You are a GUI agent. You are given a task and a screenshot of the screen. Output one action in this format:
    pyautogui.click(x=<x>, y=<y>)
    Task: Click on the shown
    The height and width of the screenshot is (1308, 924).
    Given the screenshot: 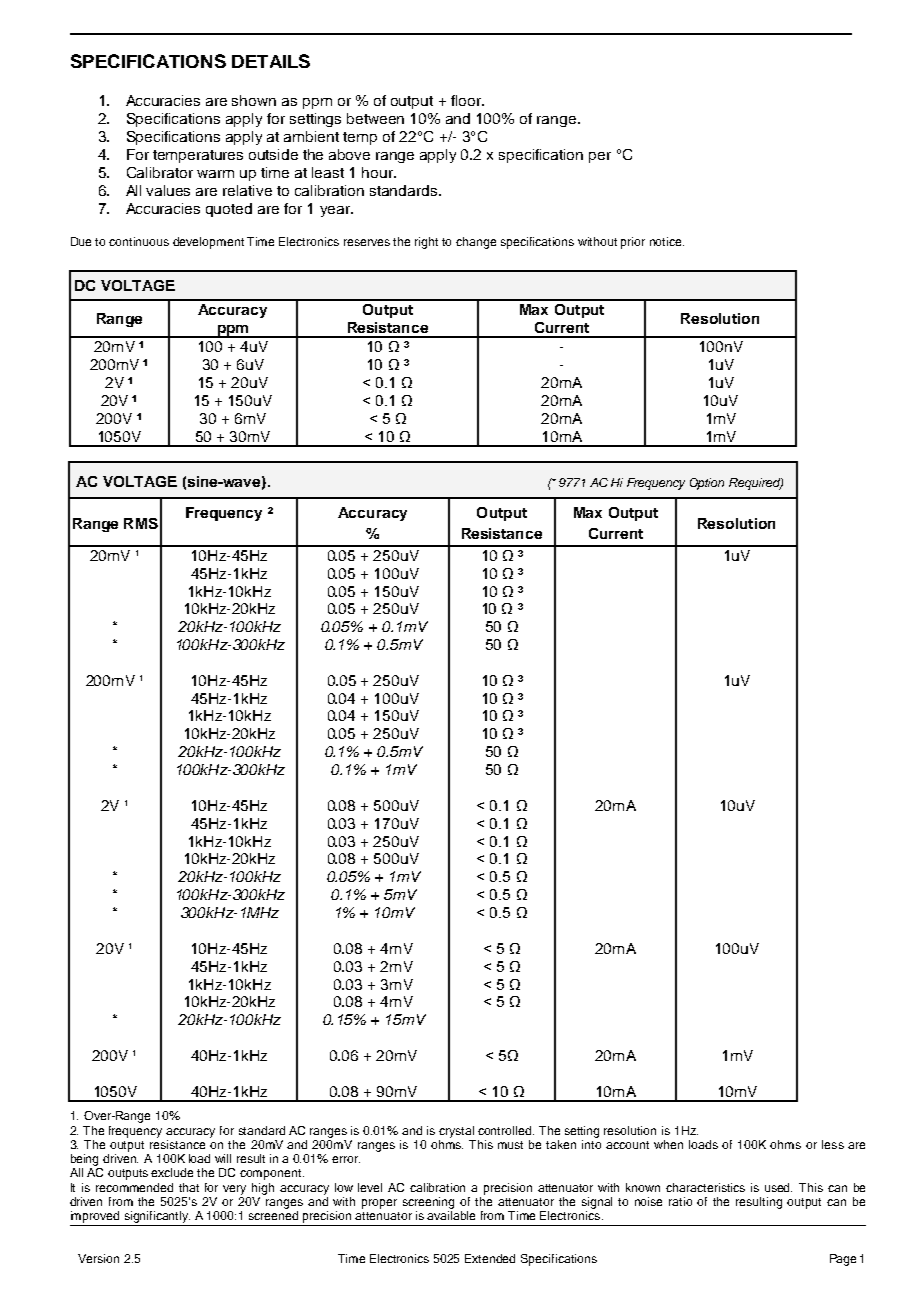 What is the action you would take?
    pyautogui.click(x=254, y=100)
